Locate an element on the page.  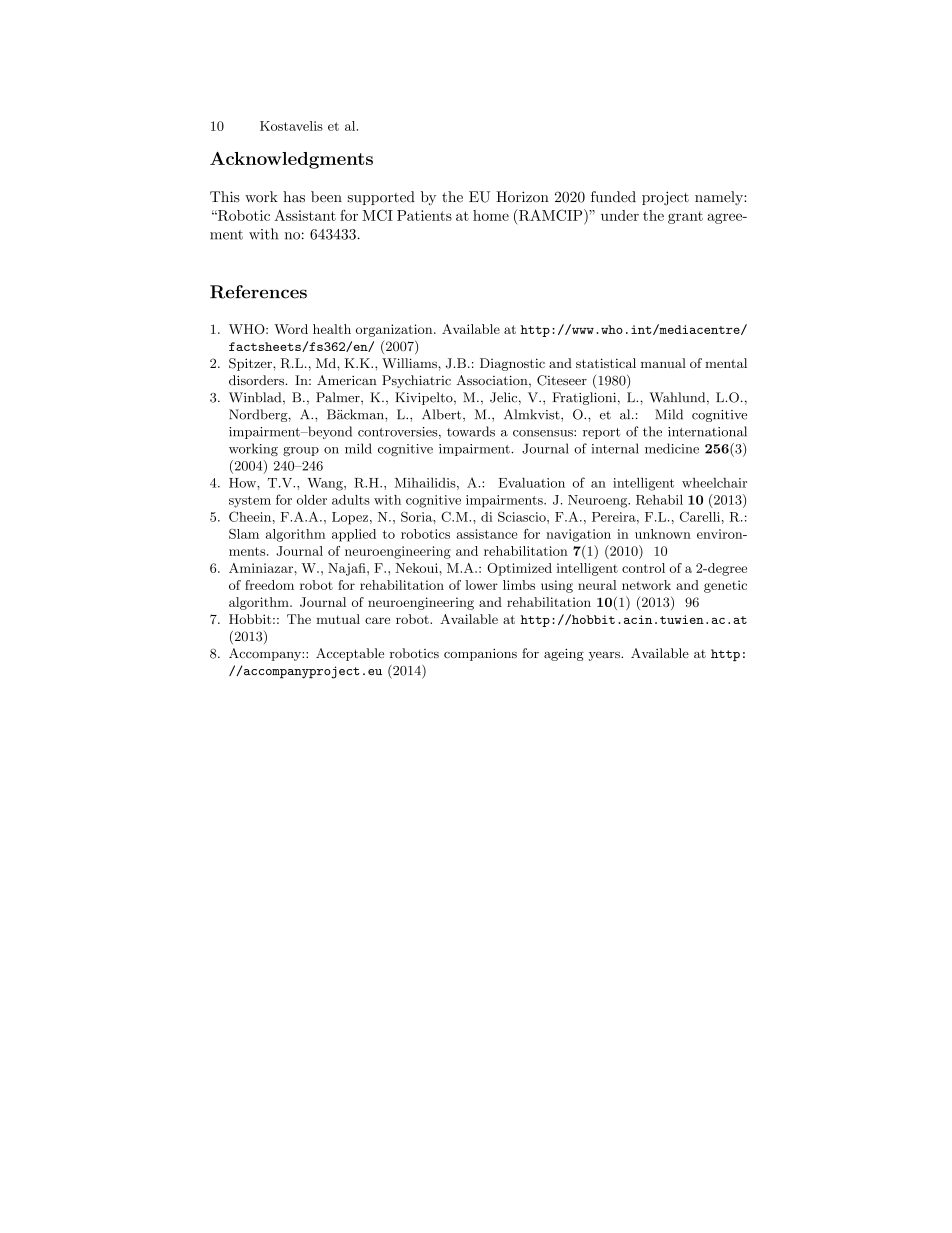
group is located at coordinates (301, 451).
